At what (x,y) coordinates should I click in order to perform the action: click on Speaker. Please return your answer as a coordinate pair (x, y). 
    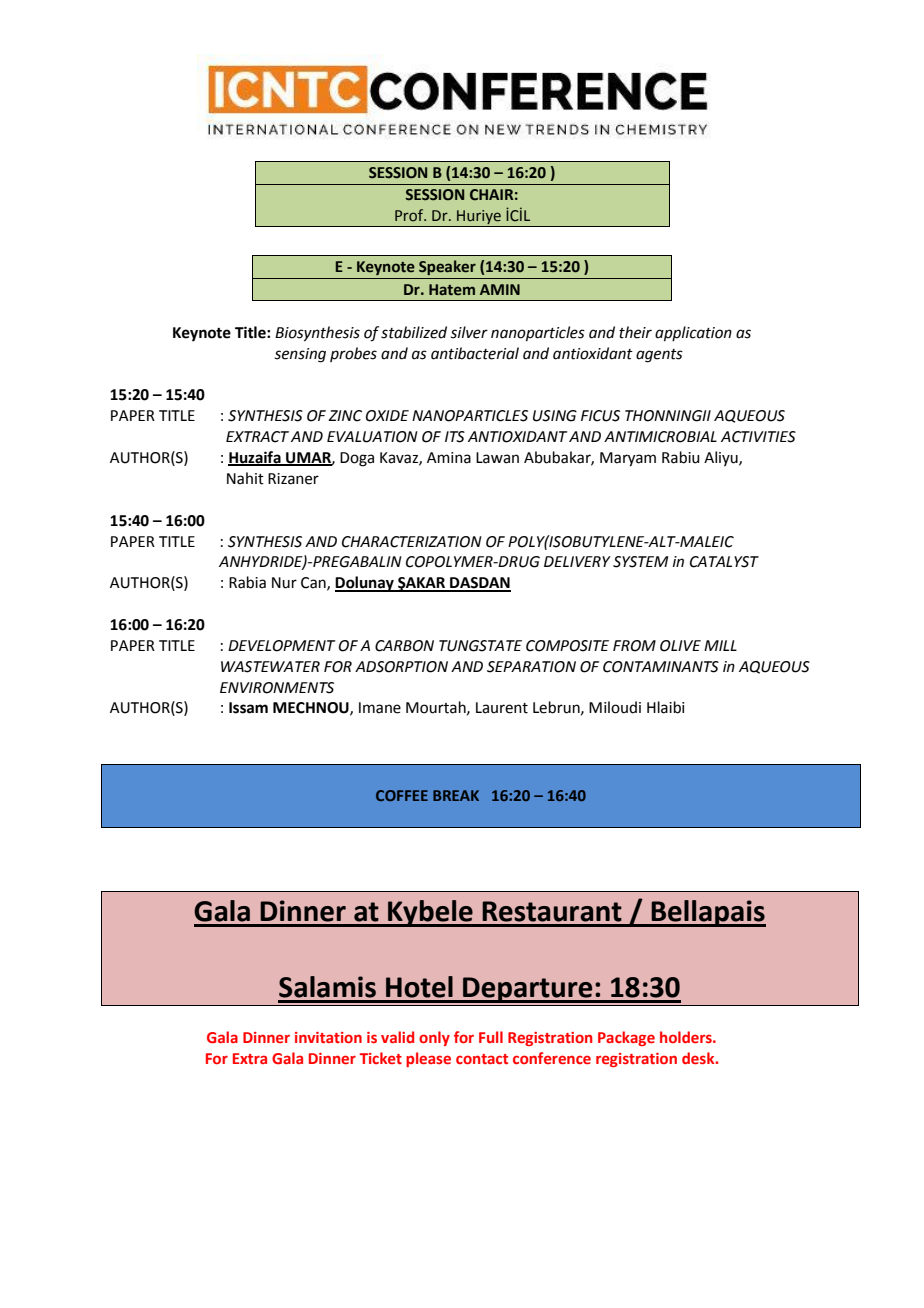
    Looking at the image, I should click on (447, 267).
